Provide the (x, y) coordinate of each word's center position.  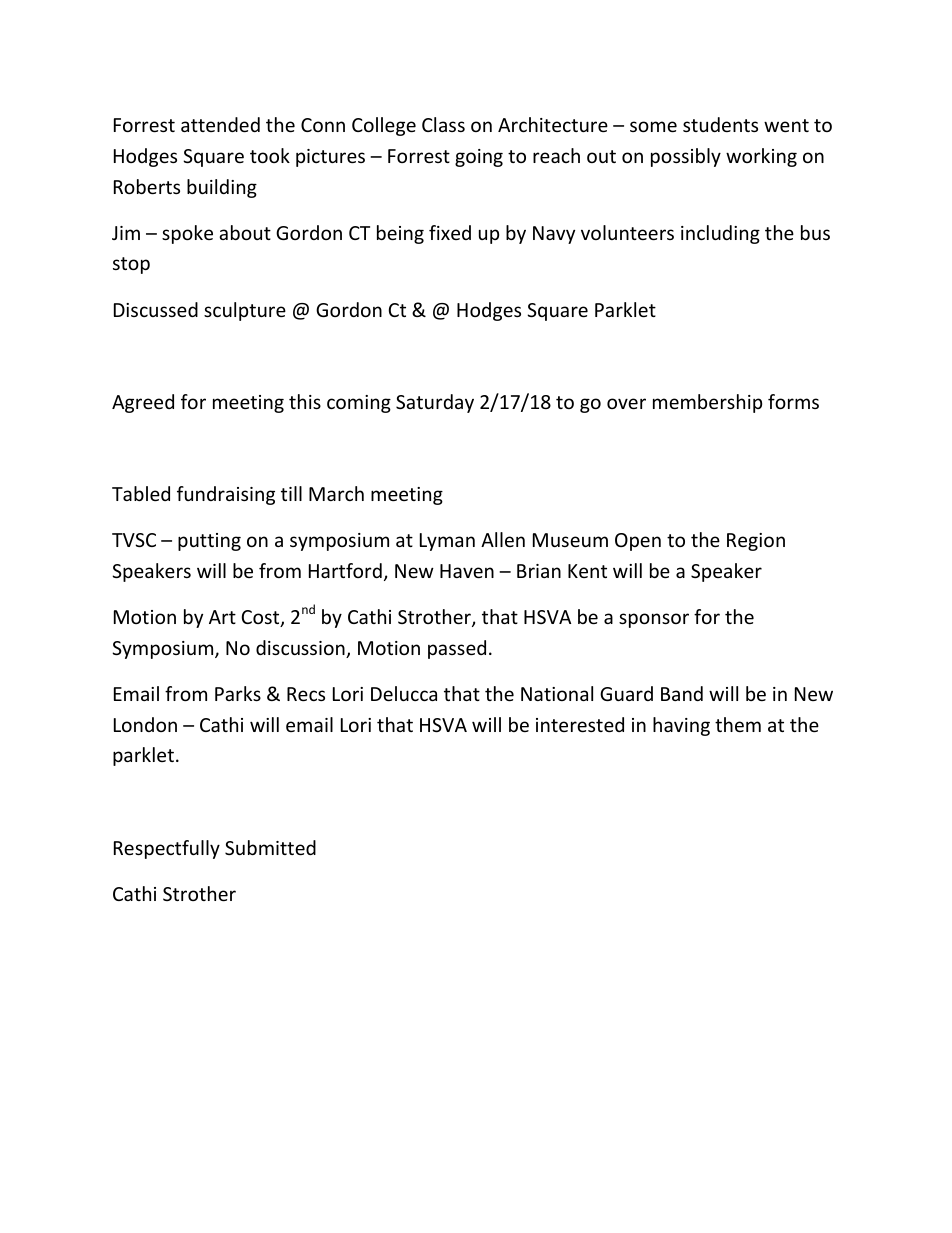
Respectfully (167, 849)
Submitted (270, 847)
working (761, 157)
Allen (503, 539)
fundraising (226, 495)
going (479, 158)
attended (220, 124)
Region (756, 542)
